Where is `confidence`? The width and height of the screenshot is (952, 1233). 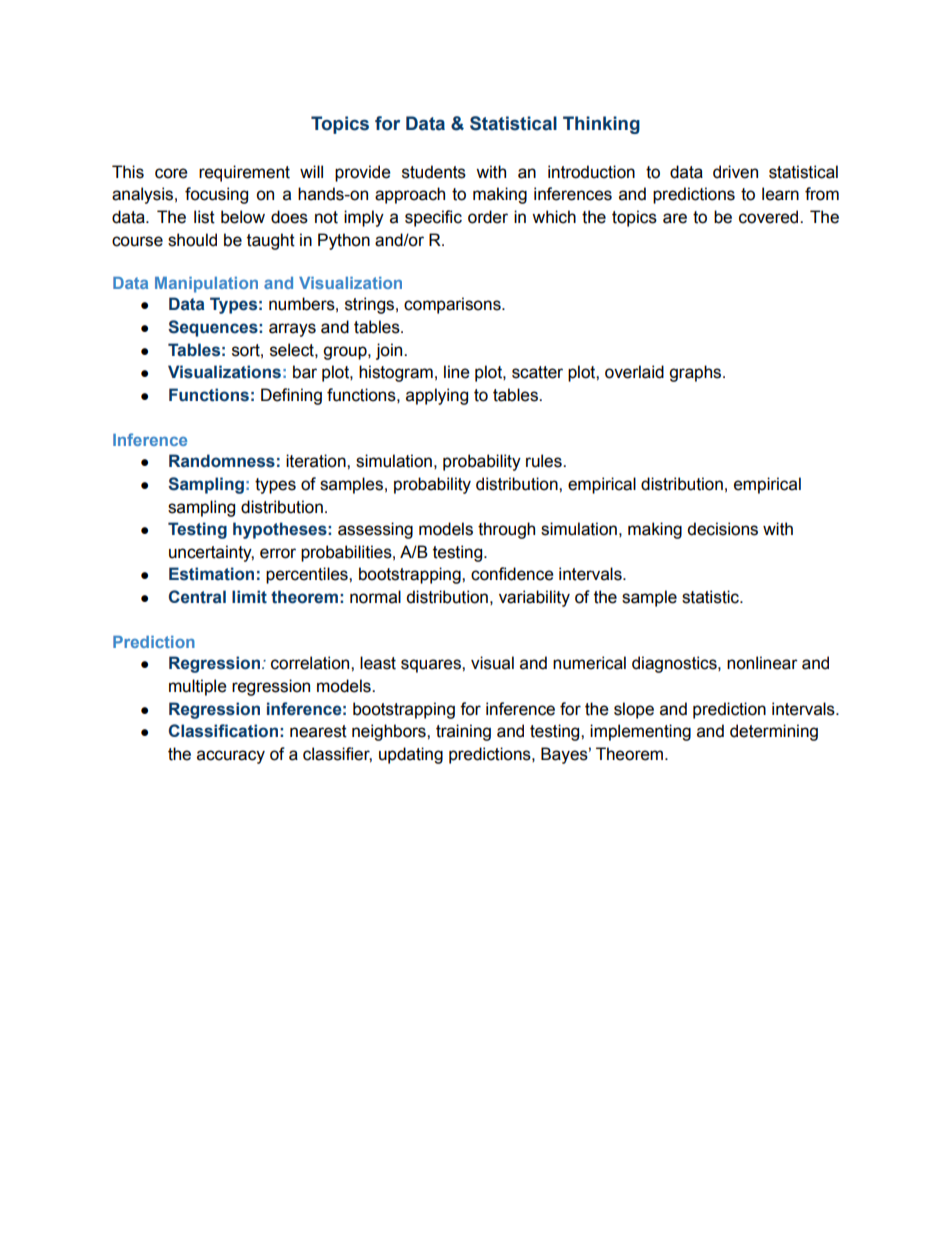
confidence is located at coordinates (512, 574).
